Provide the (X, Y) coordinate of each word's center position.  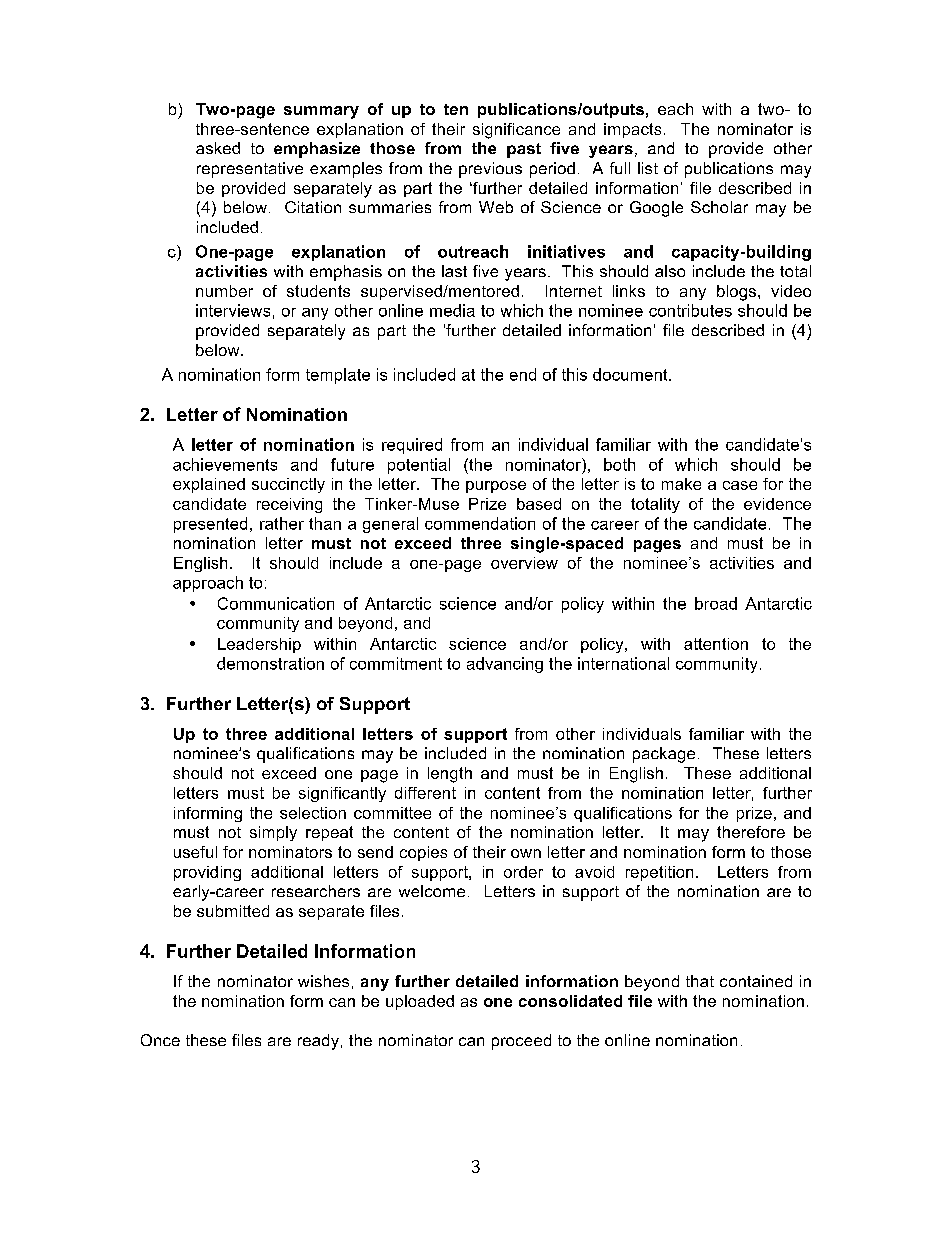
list (648, 168)
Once (160, 1040)
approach (208, 584)
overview (524, 563)
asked (218, 148)
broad (716, 603)
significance (516, 131)
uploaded (420, 1002)
